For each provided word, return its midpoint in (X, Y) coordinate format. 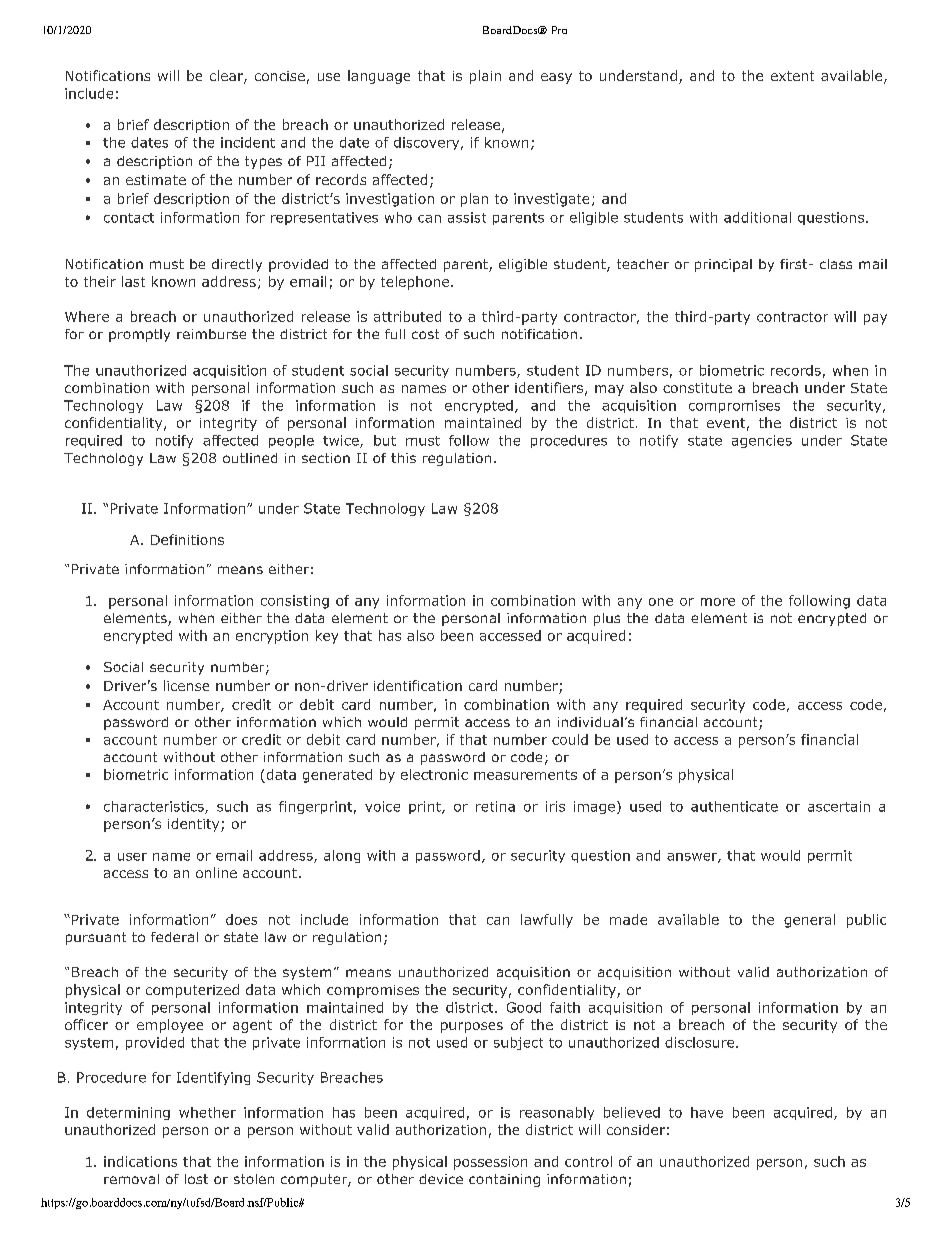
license (186, 685)
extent (792, 76)
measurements (525, 775)
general (809, 921)
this (403, 458)
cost (425, 334)
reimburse (211, 334)
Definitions (187, 539)
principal (723, 265)
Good (524, 1007)
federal (174, 937)
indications (140, 1161)
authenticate (734, 806)
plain (485, 77)
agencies (762, 441)
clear (227, 77)
